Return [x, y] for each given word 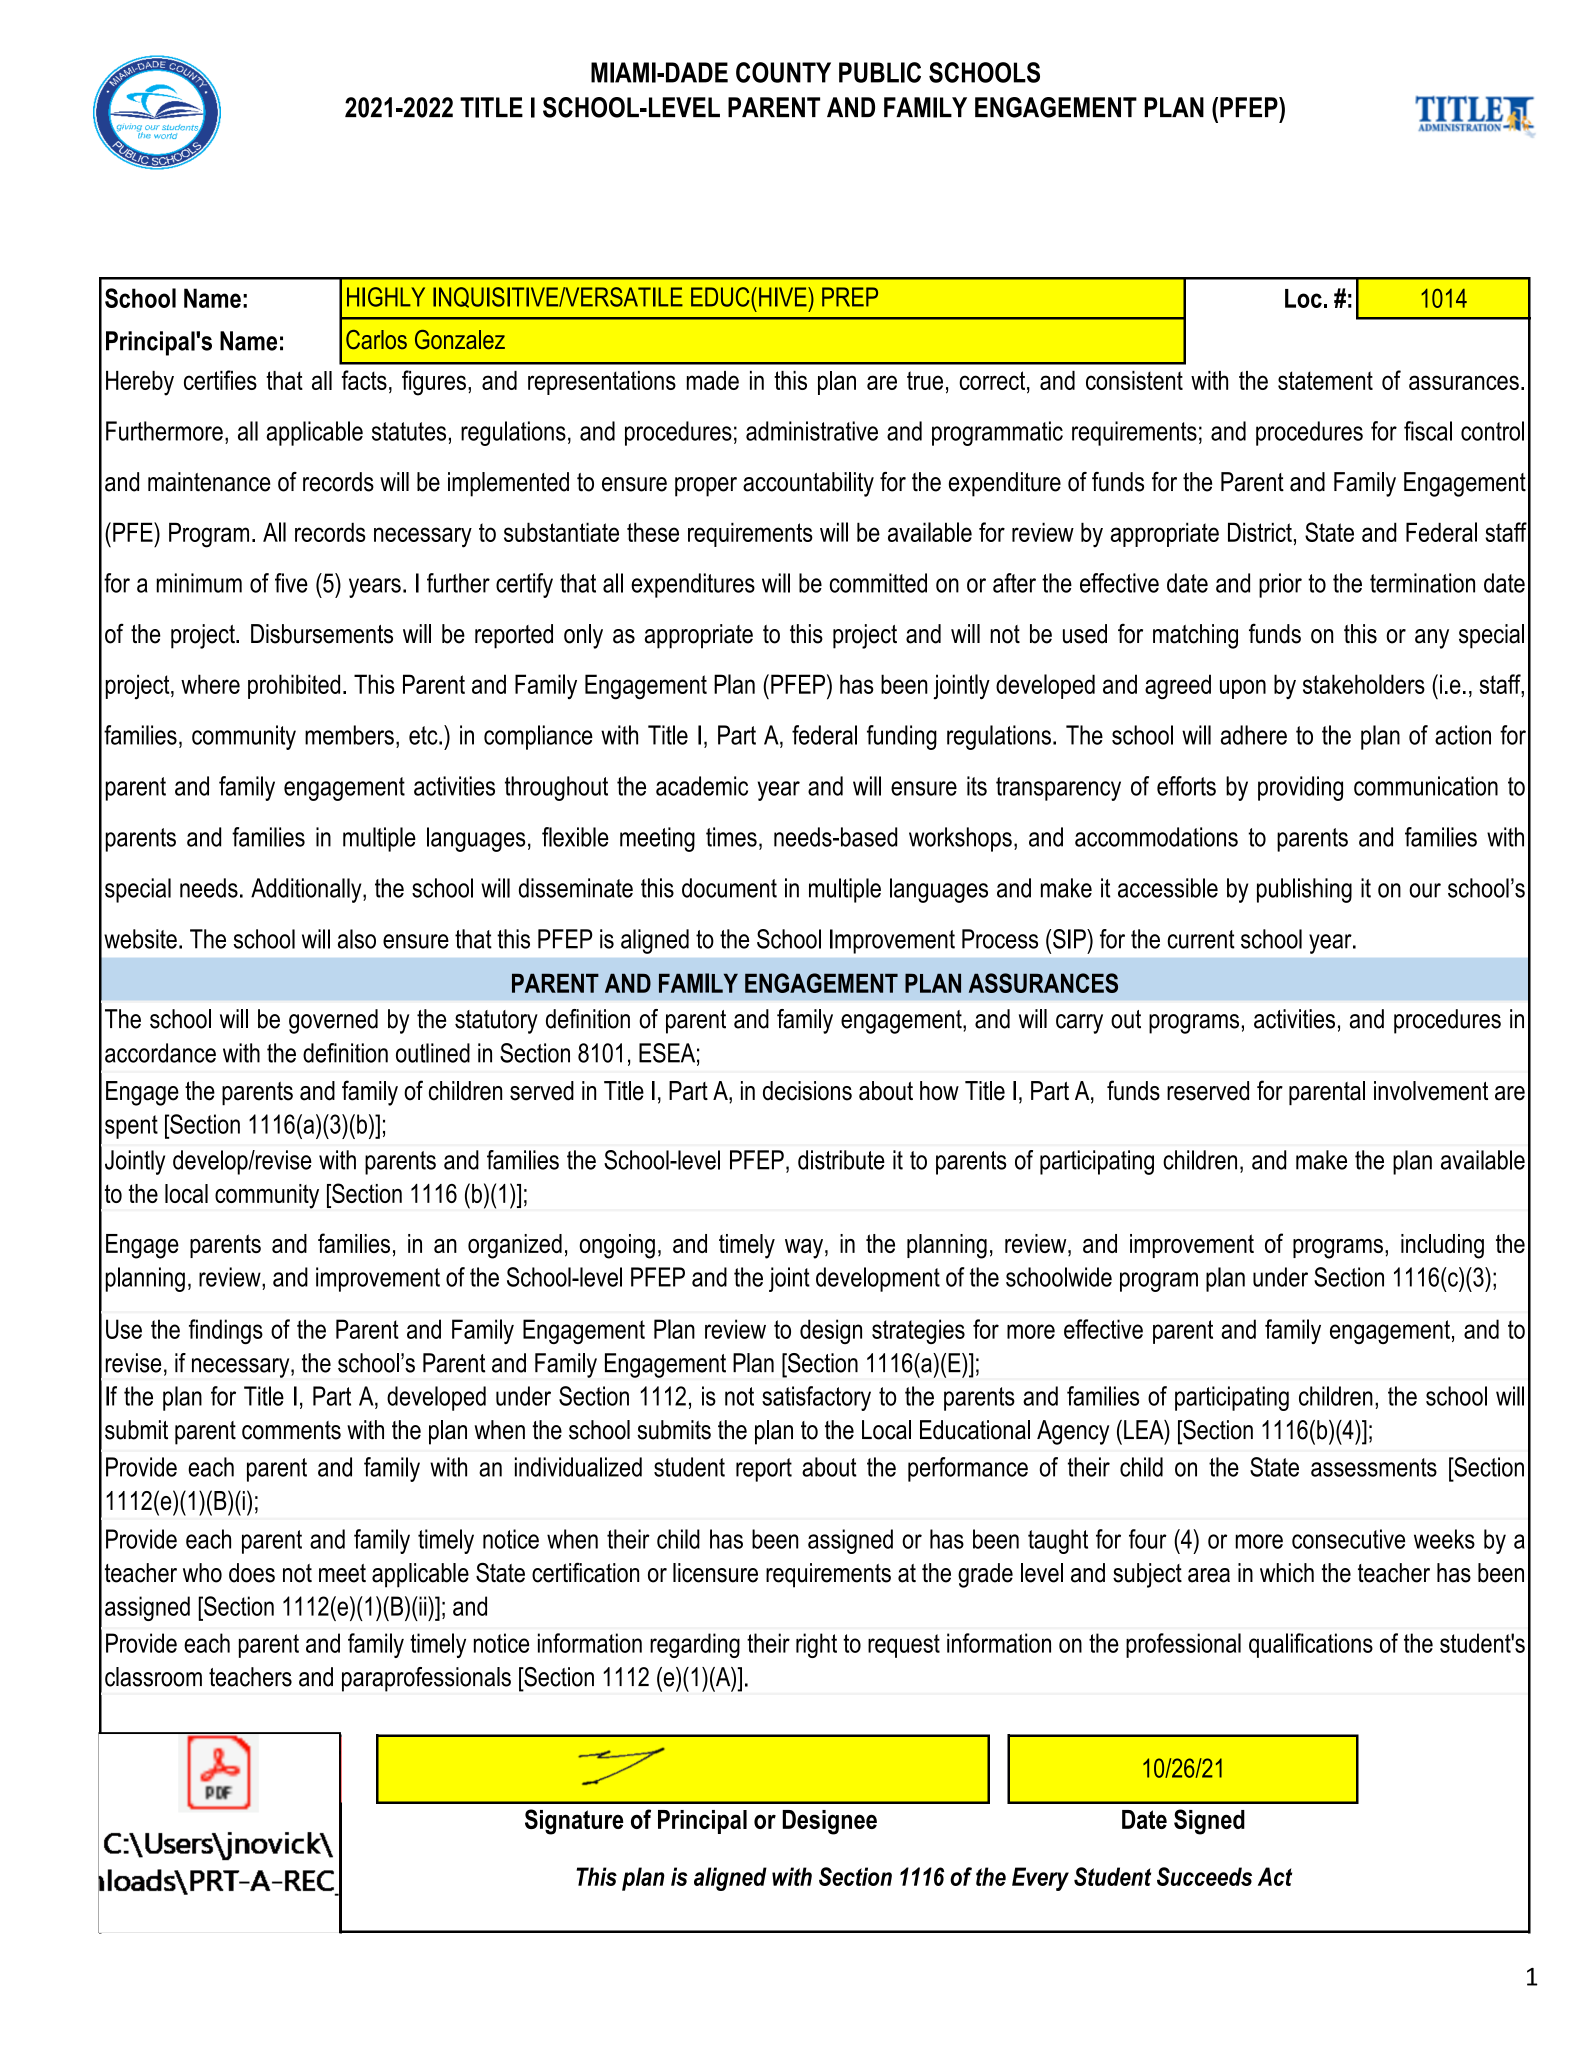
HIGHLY [386, 297]
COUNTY [783, 72]
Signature [574, 1822]
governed [333, 1021]
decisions [807, 1091]
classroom [153, 1677]
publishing [1304, 890]
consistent [1134, 380]
